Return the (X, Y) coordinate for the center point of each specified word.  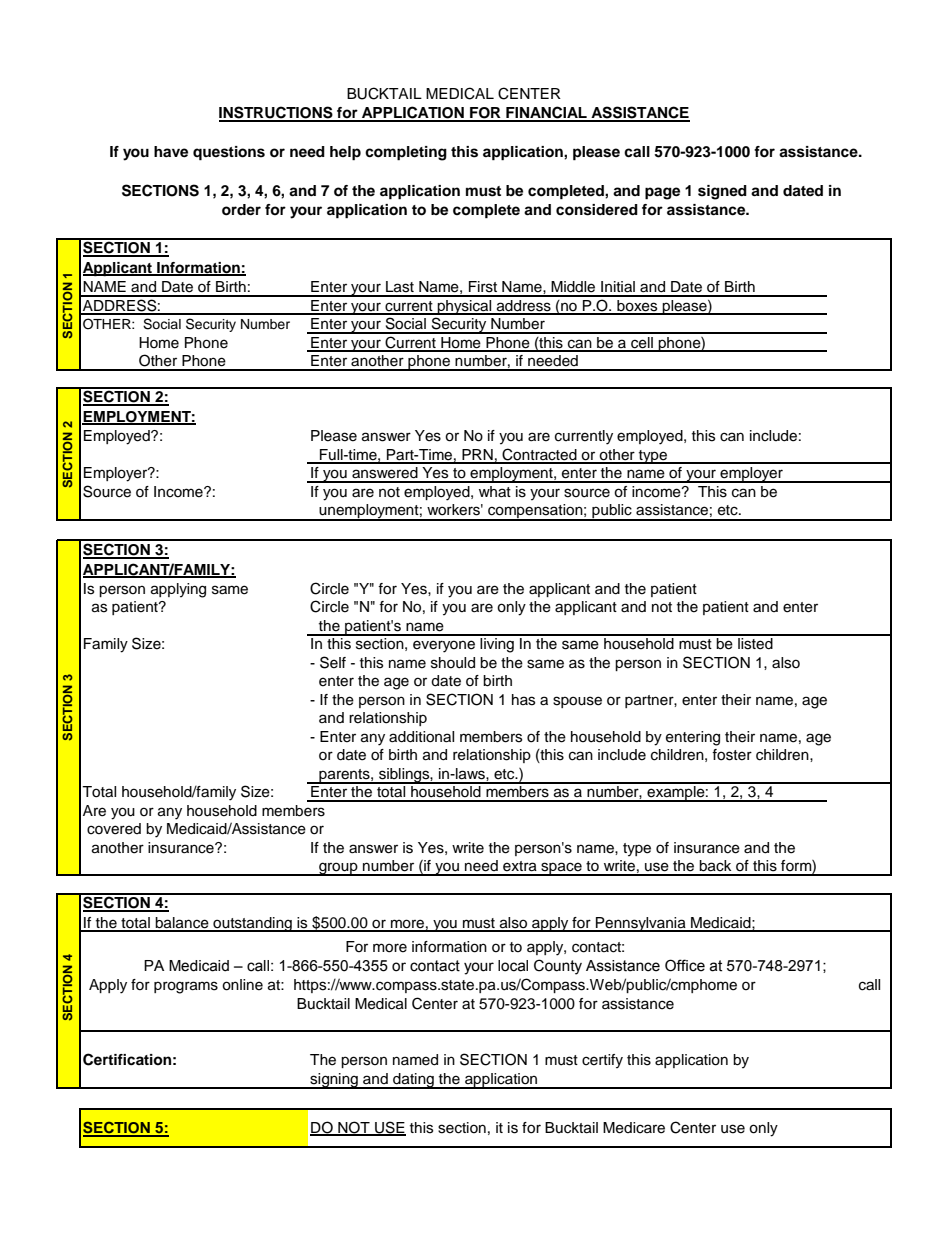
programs (186, 987)
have (171, 152)
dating (413, 1081)
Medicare (634, 1128)
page (662, 193)
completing (406, 153)
